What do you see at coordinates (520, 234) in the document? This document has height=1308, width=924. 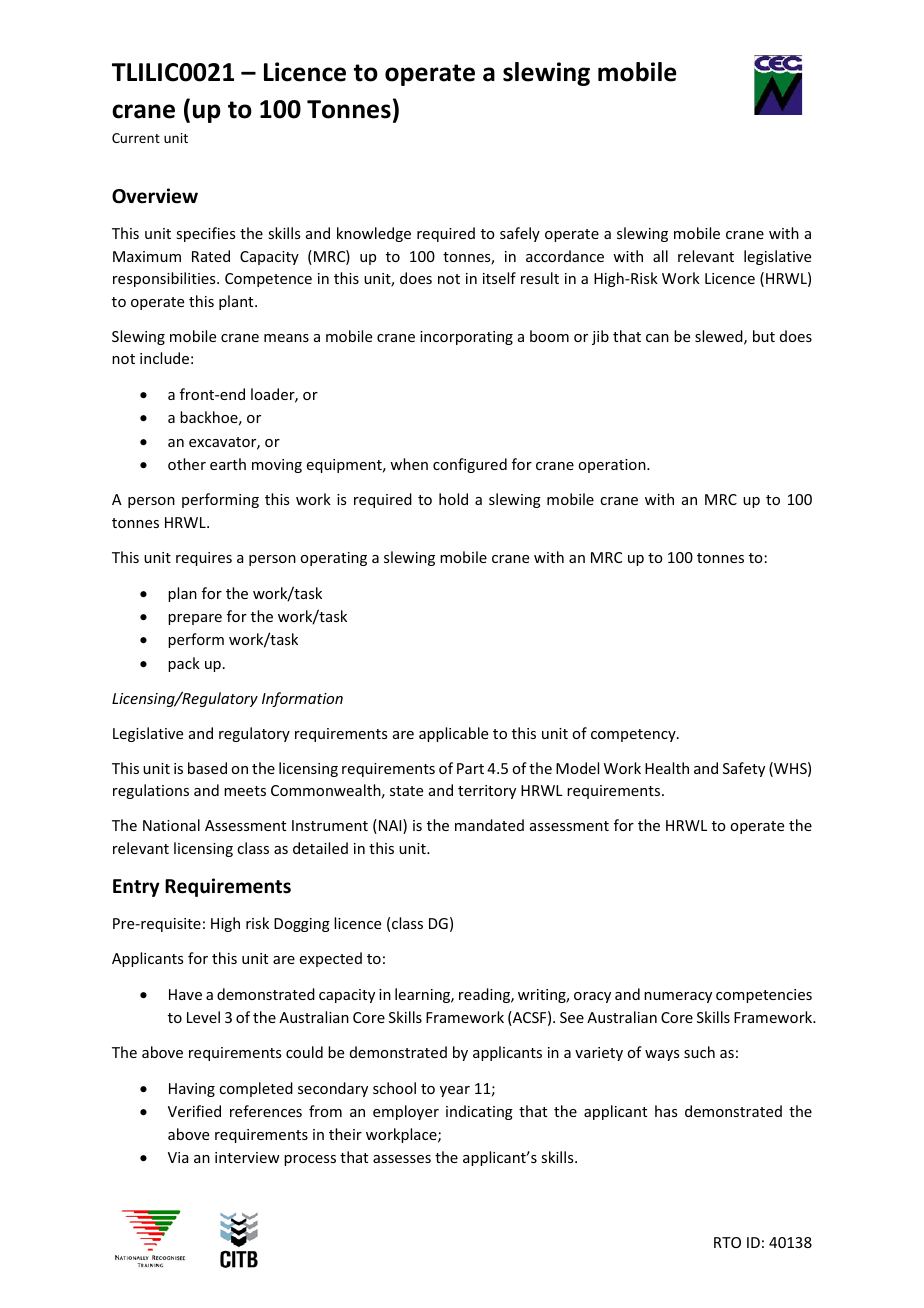 I see `safely` at bounding box center [520, 234].
